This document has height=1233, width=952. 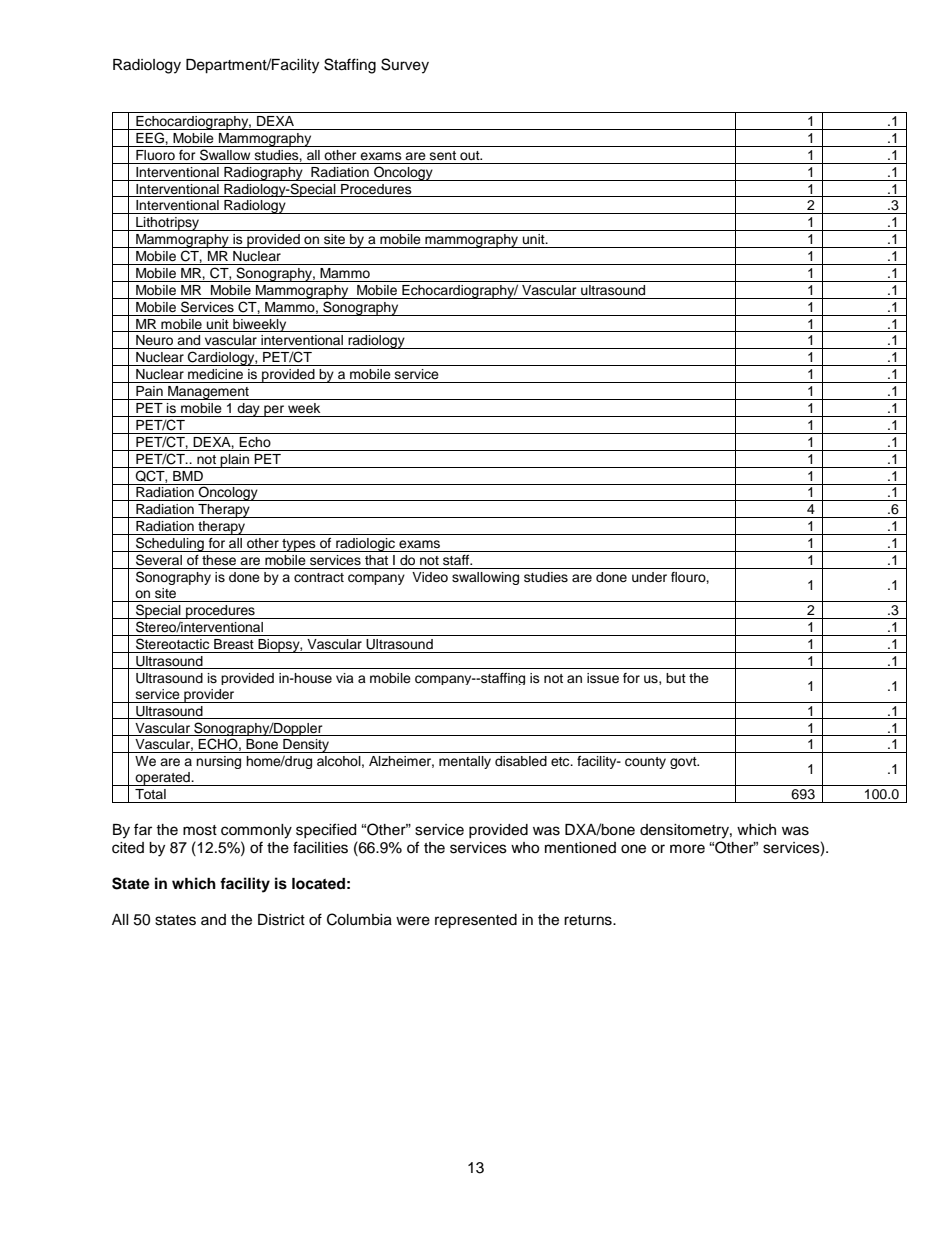 What do you see at coordinates (200, 830) in the document?
I see `most` at bounding box center [200, 830].
